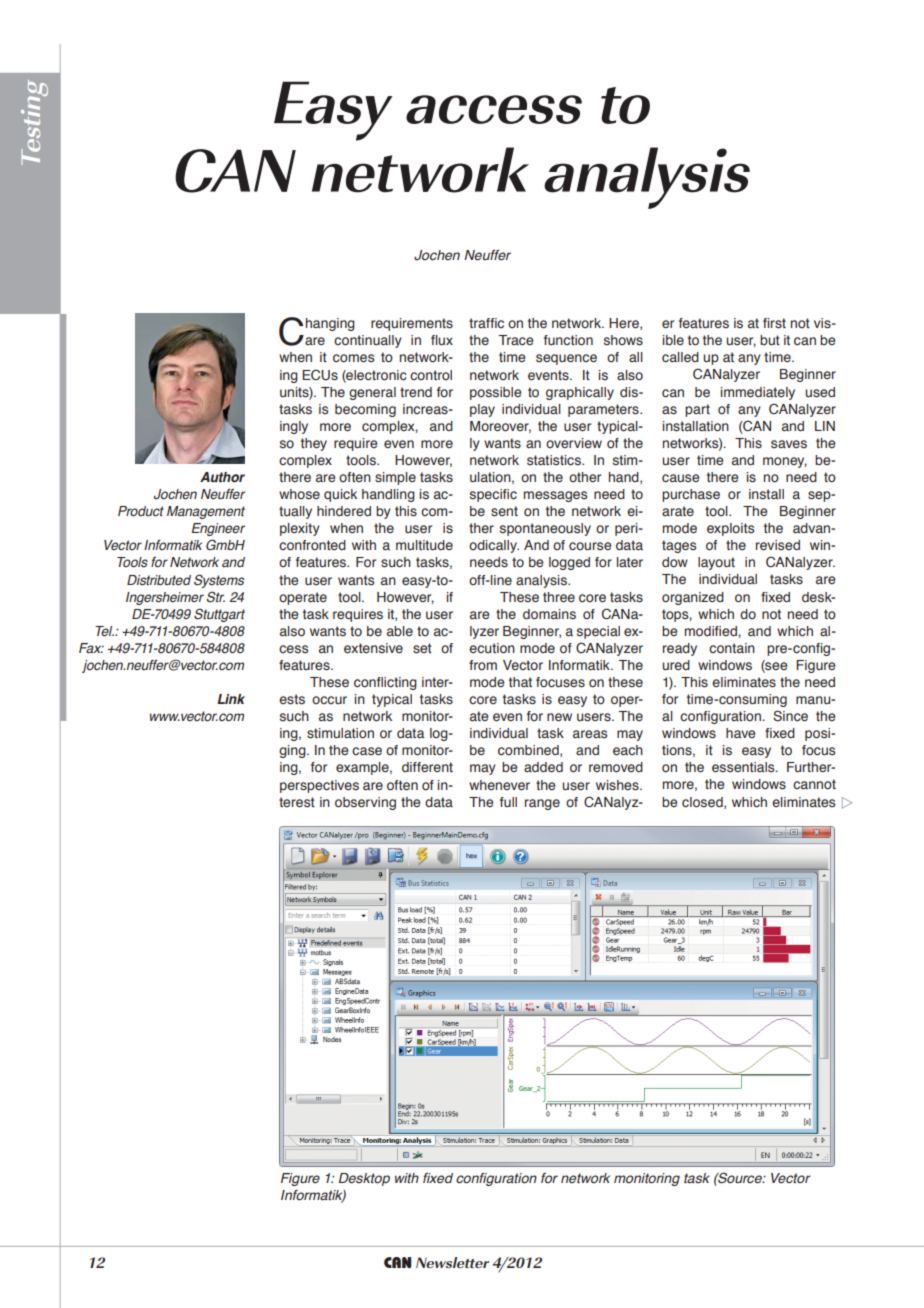  What do you see at coordinates (353, 358) in the screenshot?
I see `comes` at bounding box center [353, 358].
